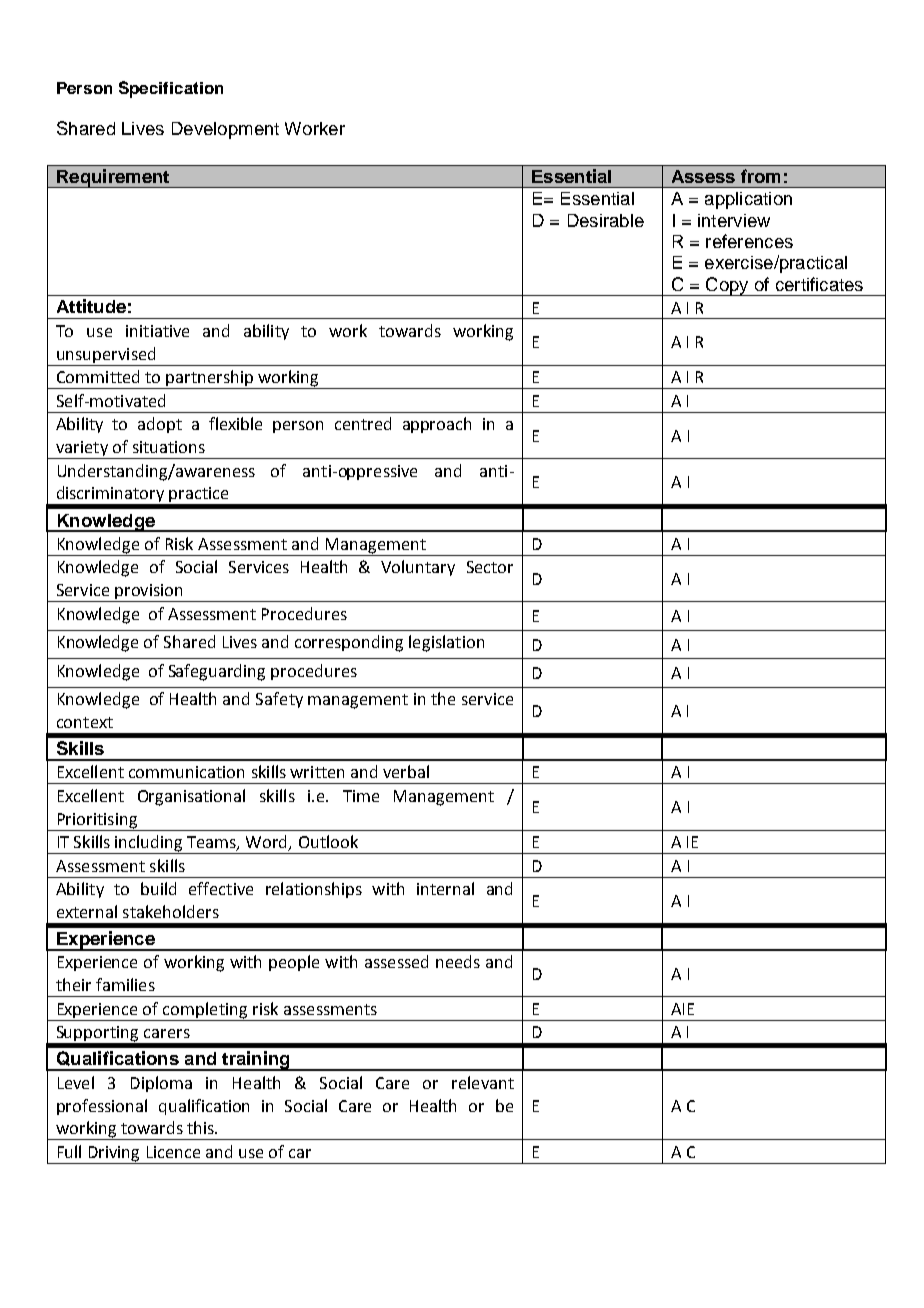  What do you see at coordinates (483, 1082) in the screenshot?
I see `relevant` at bounding box center [483, 1082].
